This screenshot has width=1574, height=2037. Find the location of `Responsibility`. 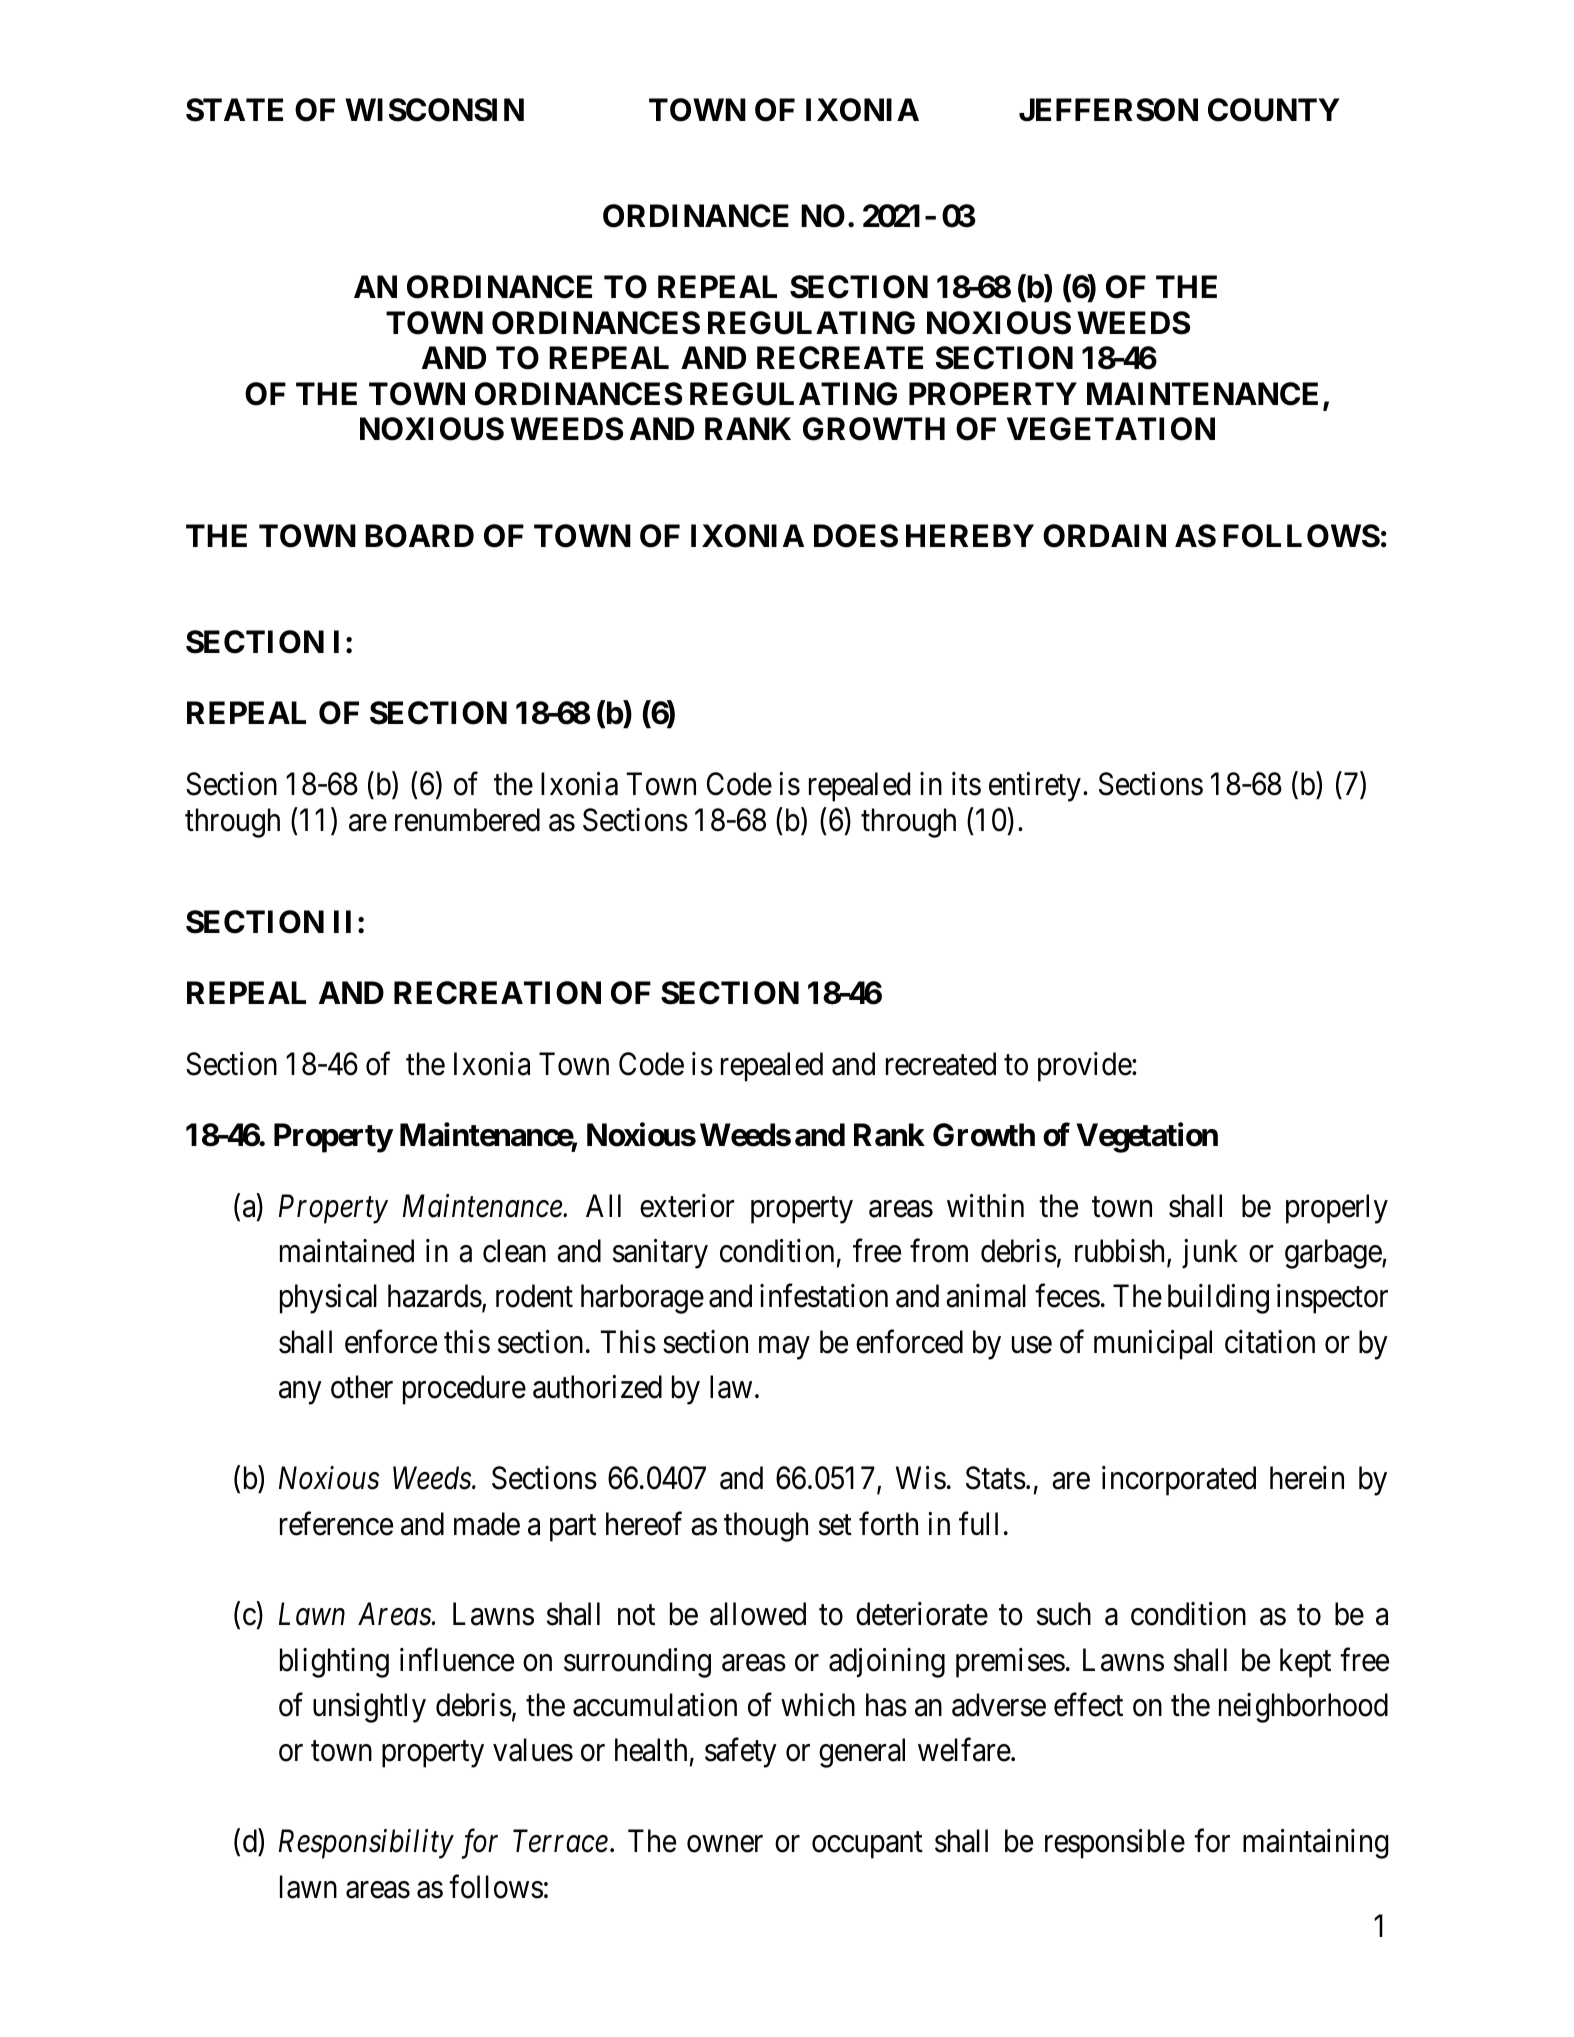

Responsibility is located at coordinates (366, 1844).
